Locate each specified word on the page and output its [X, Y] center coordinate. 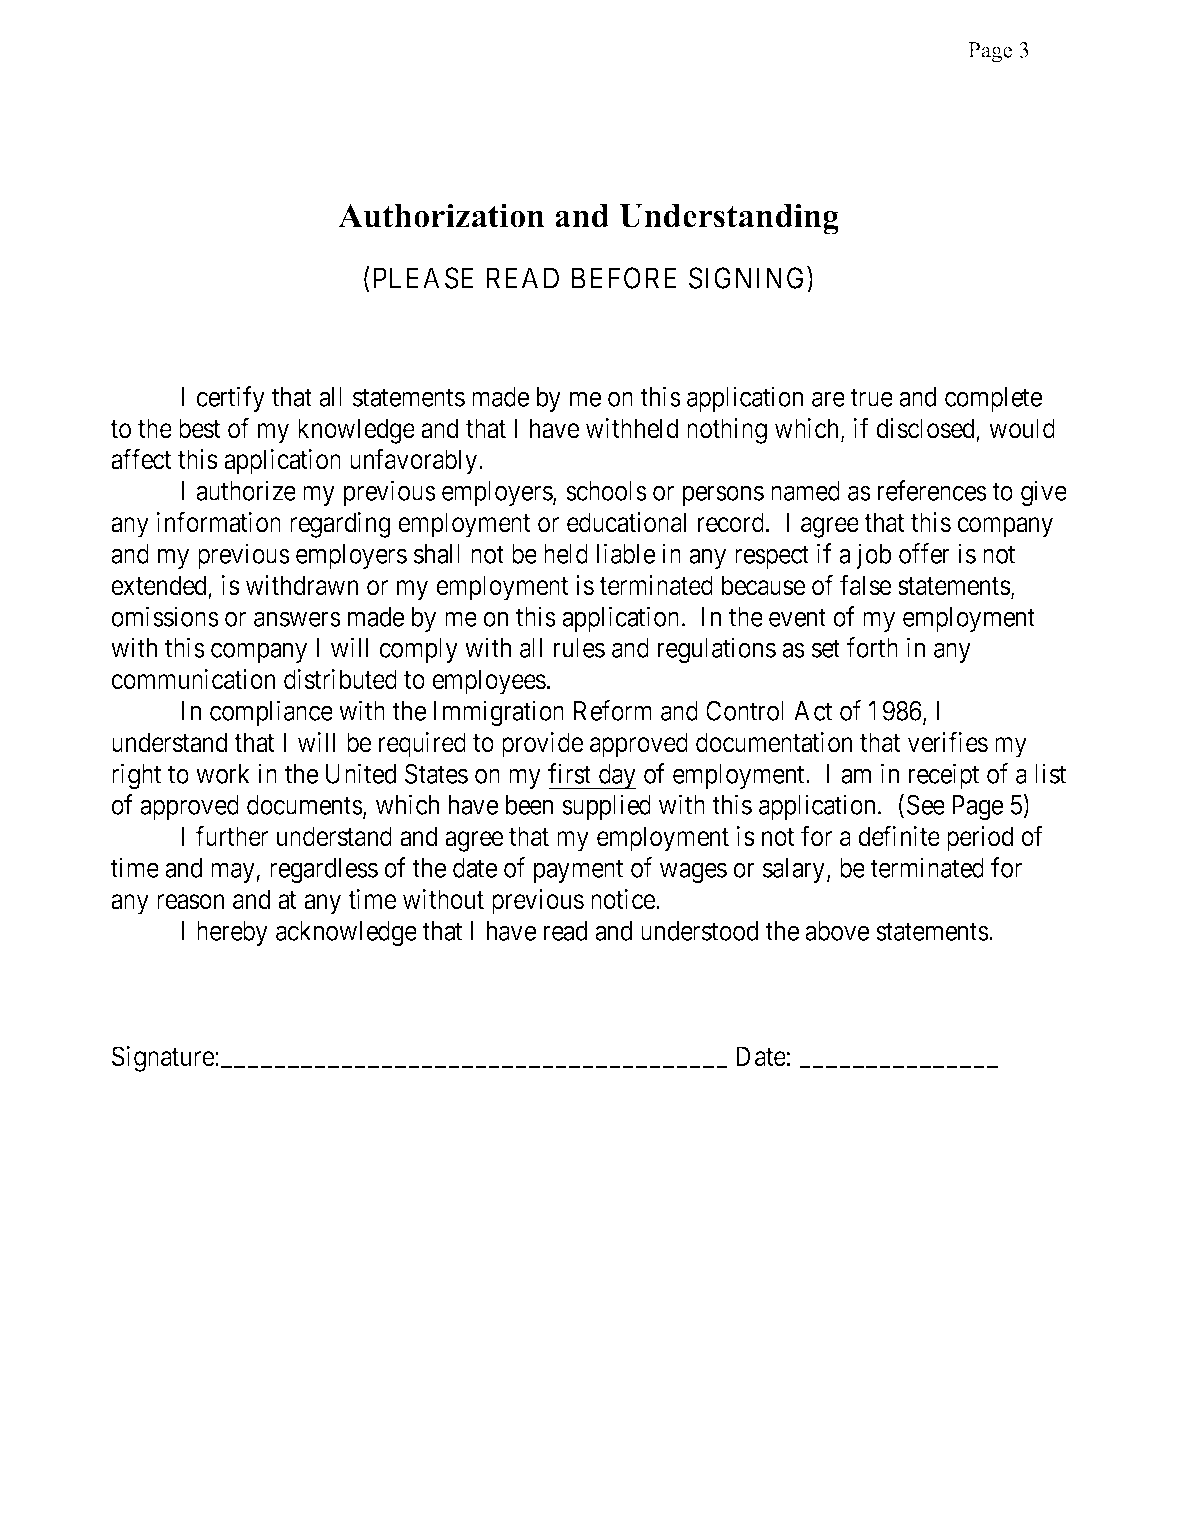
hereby [232, 933]
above [837, 931]
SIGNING [748, 279]
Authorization [441, 215]
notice [624, 899]
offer [924, 553]
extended [158, 585]
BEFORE [624, 278]
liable [626, 553]
